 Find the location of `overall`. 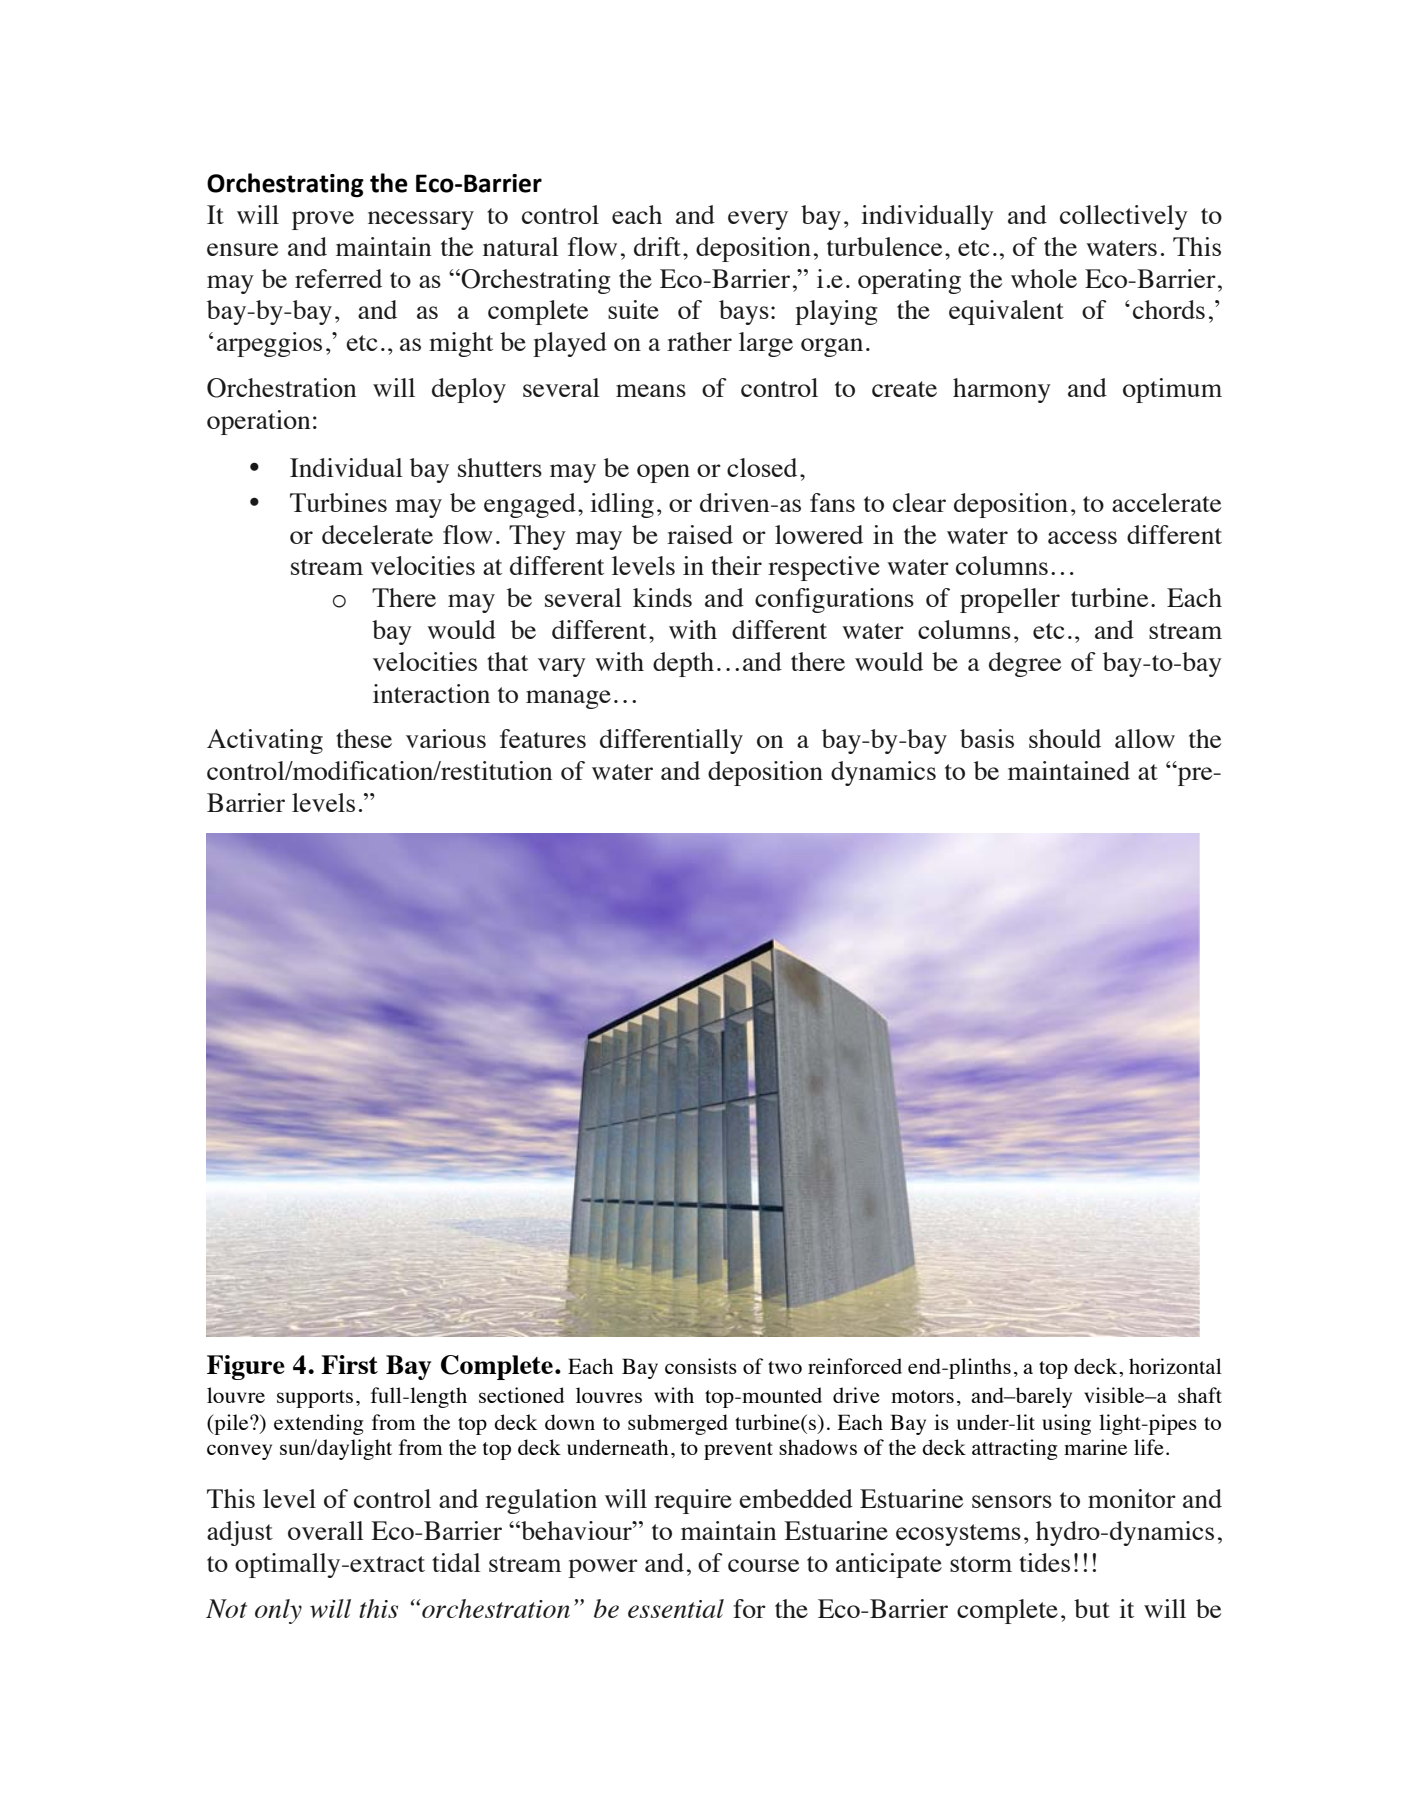

overall is located at coordinates (326, 1530).
